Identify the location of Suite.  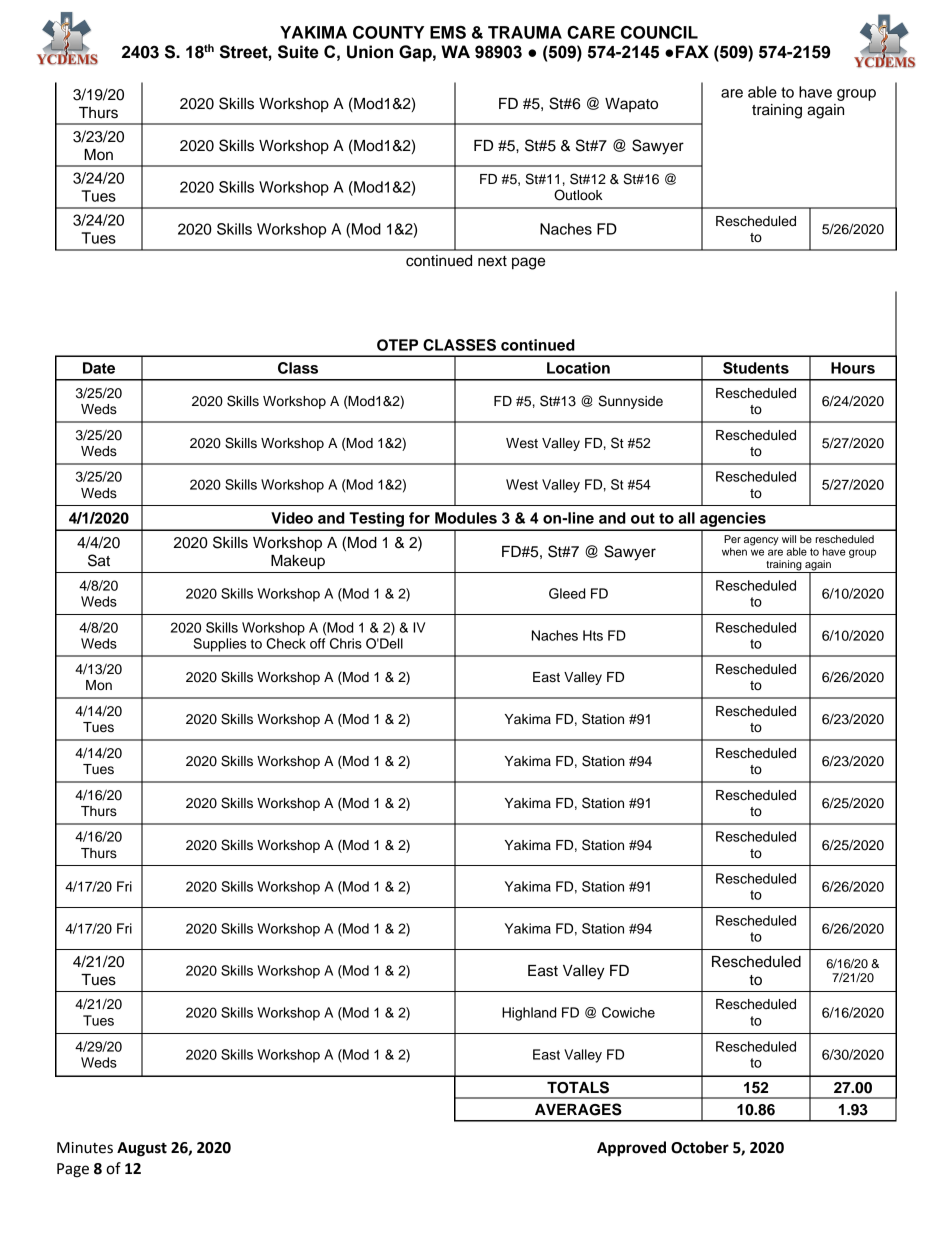
(298, 52).
